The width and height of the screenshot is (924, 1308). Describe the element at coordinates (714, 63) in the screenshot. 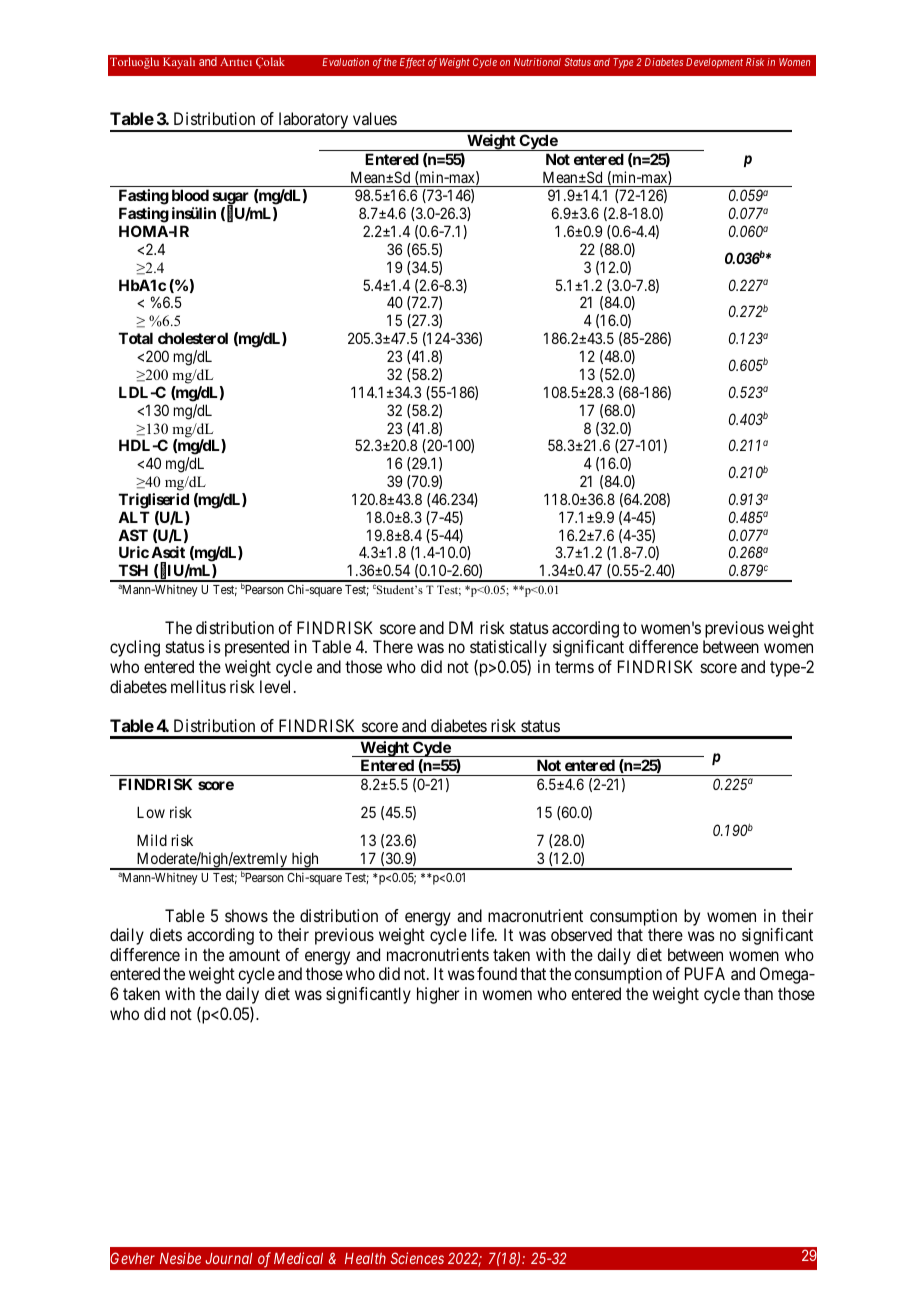

I see `Development` at that location.
